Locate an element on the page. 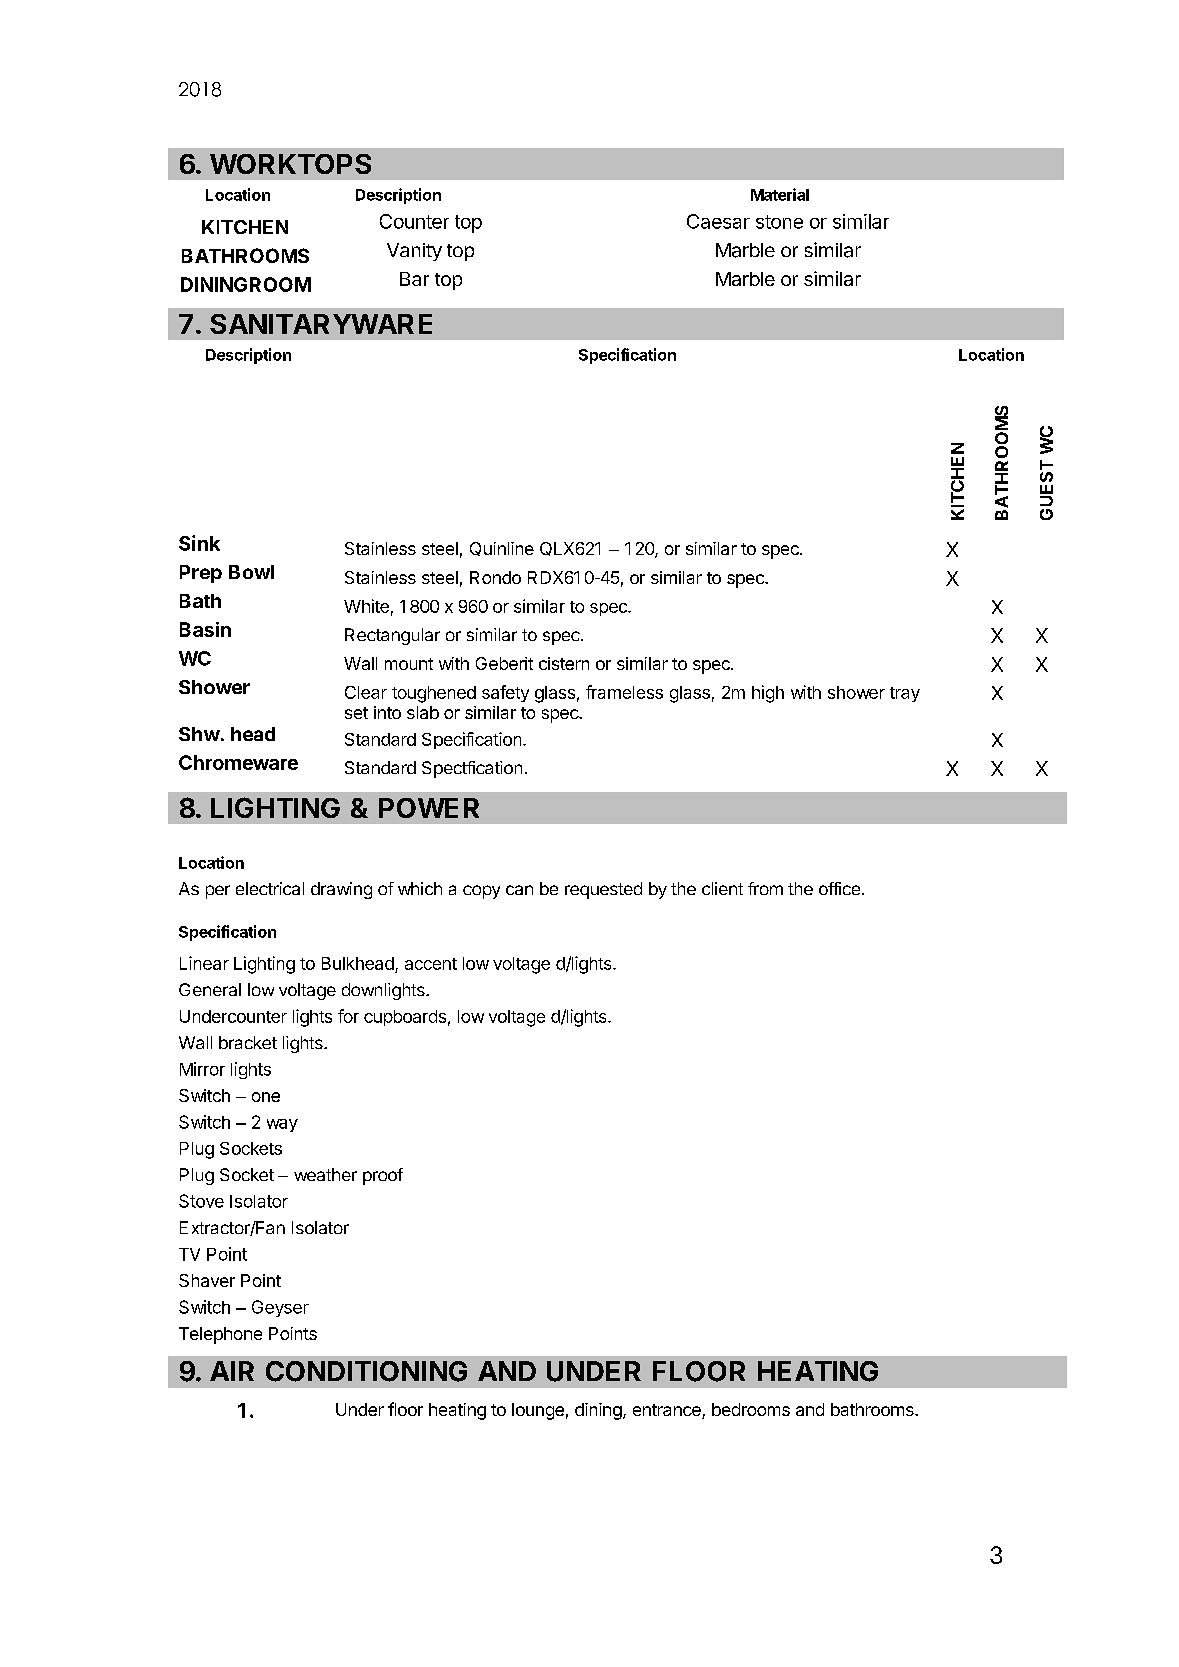  high is located at coordinates (768, 694).
